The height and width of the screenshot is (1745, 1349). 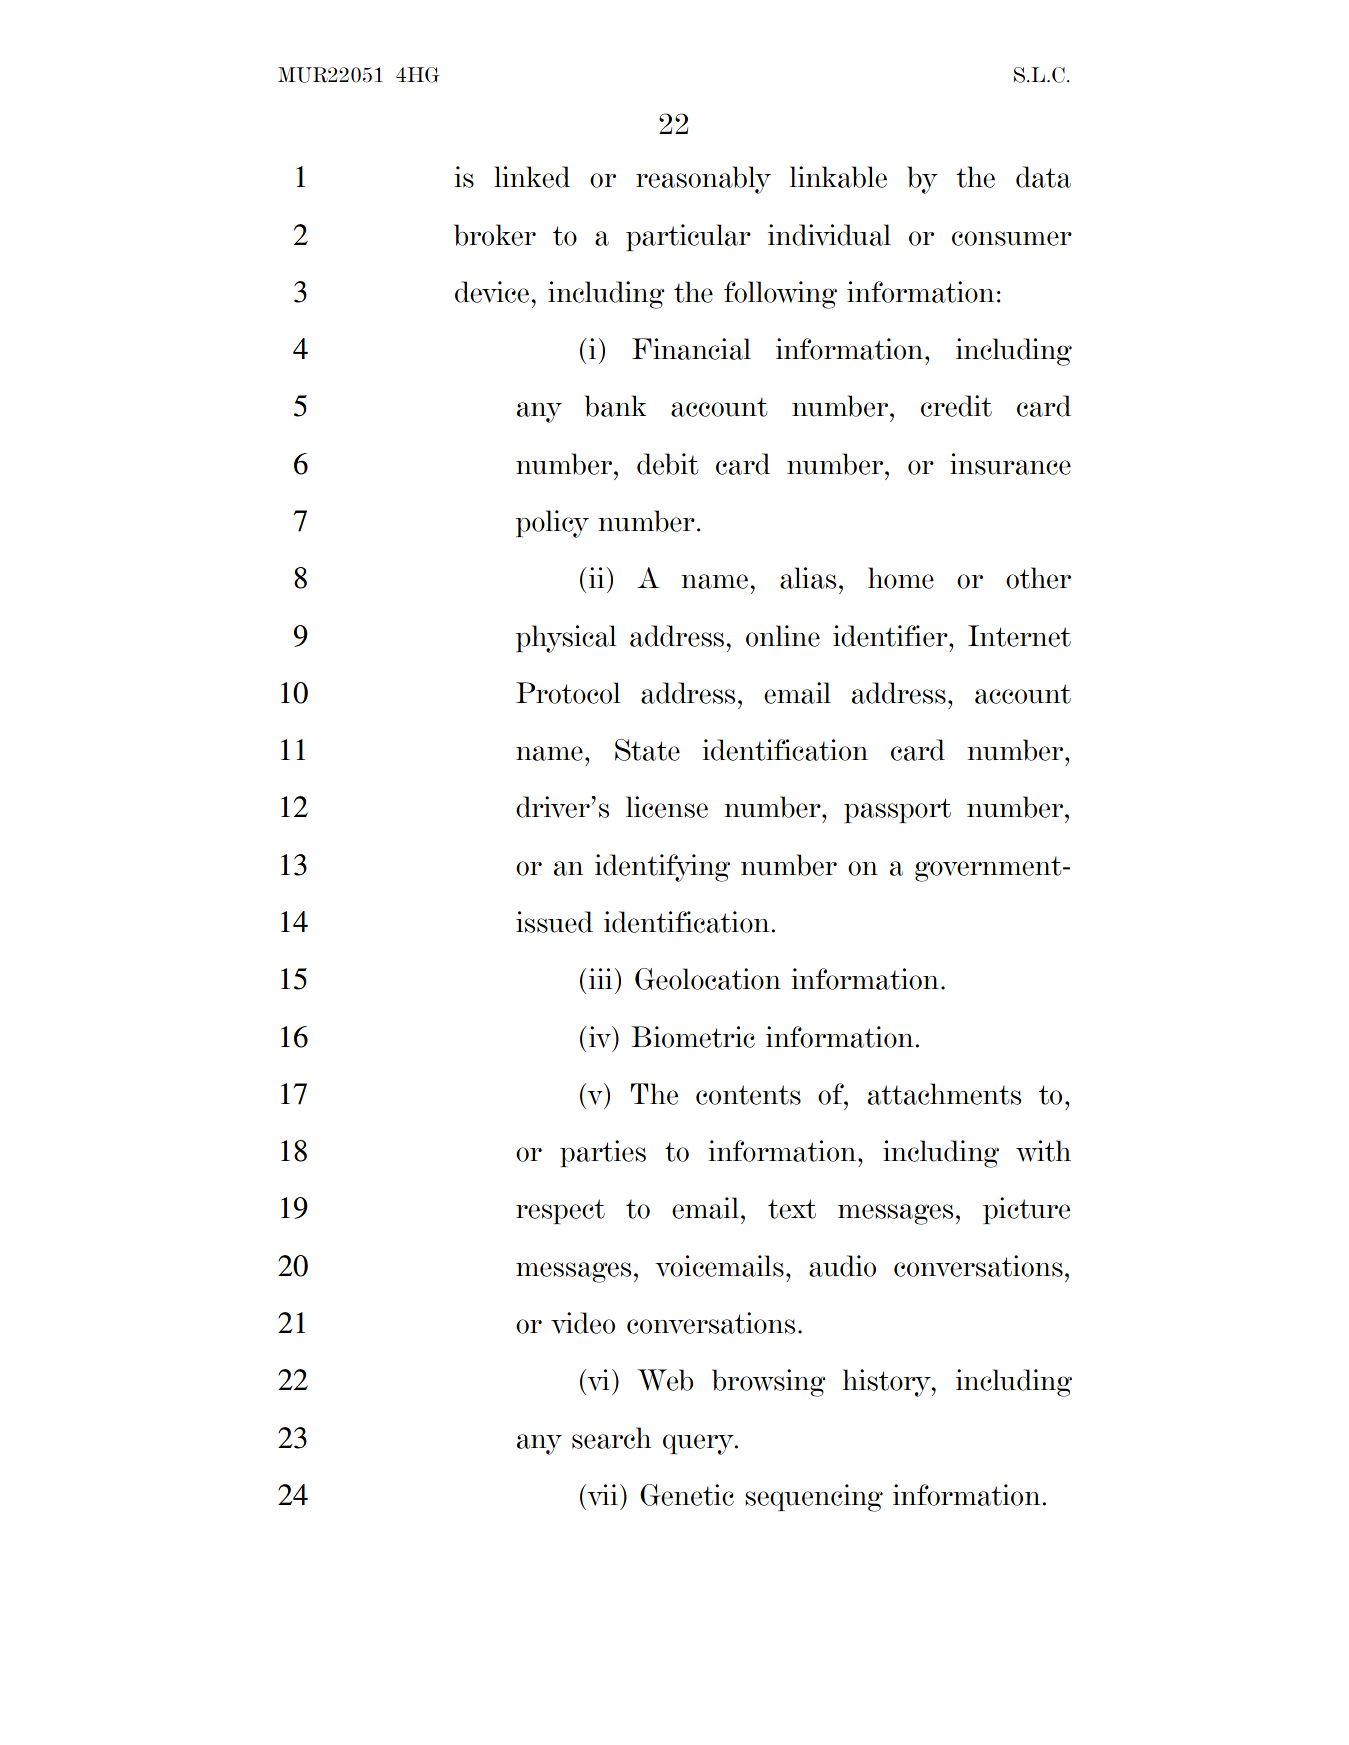 What do you see at coordinates (667, 807) in the screenshot?
I see `license` at bounding box center [667, 807].
